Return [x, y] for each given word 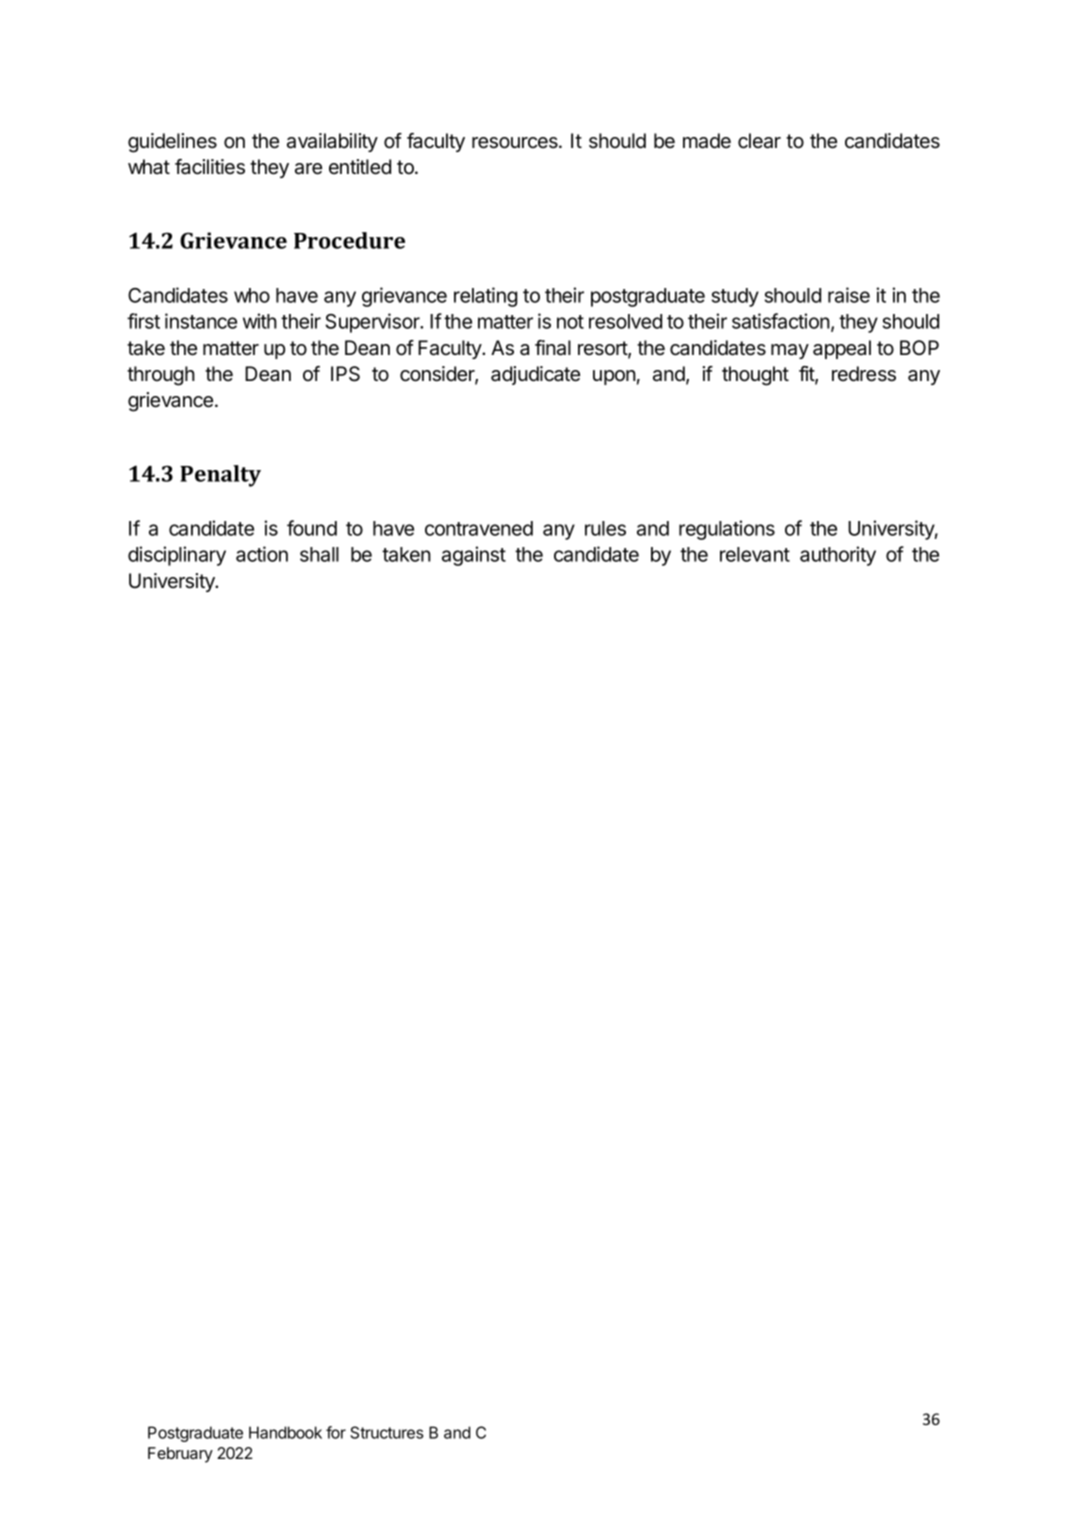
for [336, 1432]
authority [838, 556]
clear [759, 141]
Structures [386, 1432]
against [474, 556]
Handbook [285, 1432]
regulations [727, 530]
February [180, 1455]
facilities [210, 167]
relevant [755, 554]
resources [516, 143]
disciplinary [177, 556]
